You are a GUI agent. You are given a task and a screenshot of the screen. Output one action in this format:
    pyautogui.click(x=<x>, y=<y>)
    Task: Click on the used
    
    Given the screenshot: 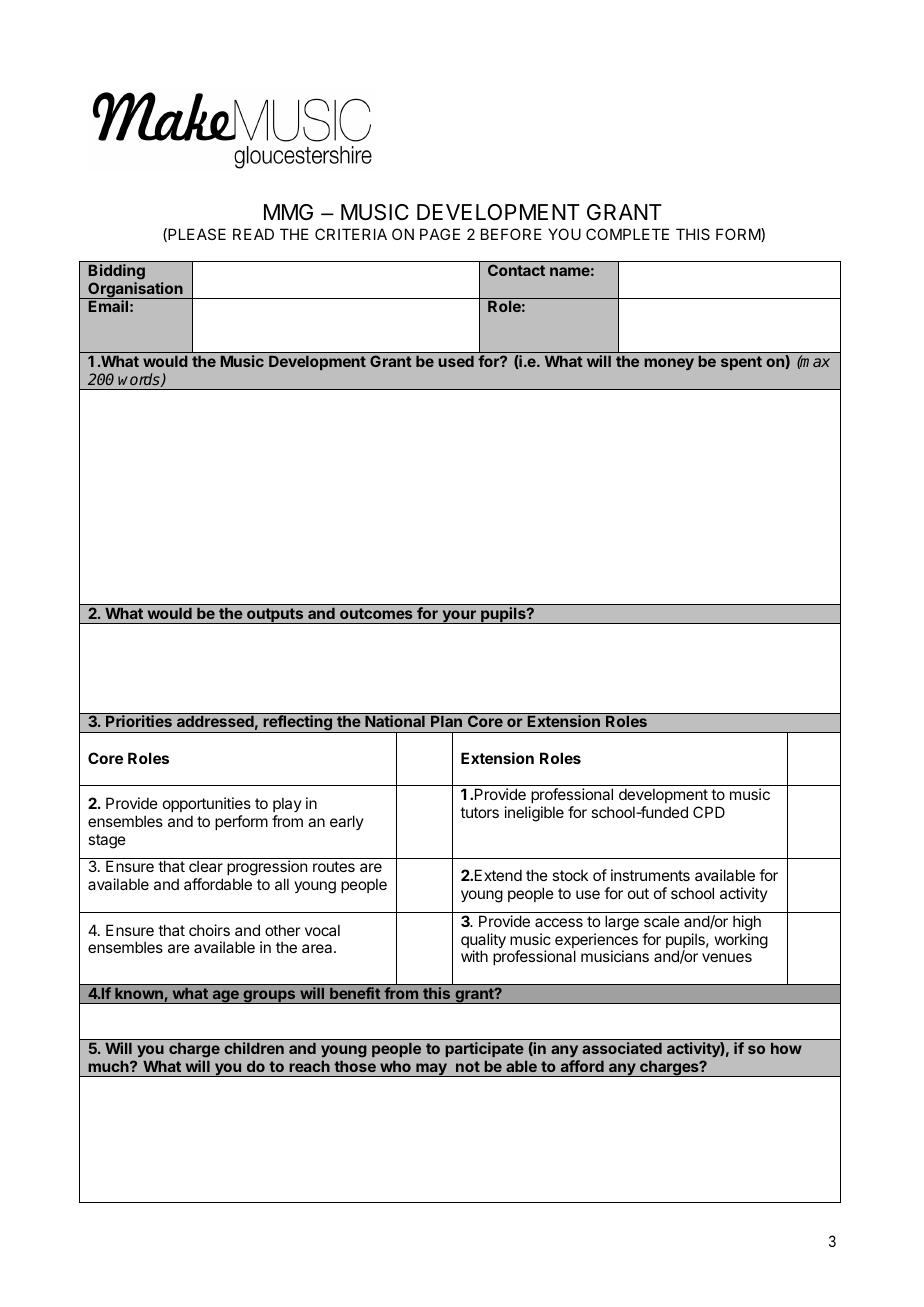 What is the action you would take?
    pyautogui.click(x=456, y=361)
